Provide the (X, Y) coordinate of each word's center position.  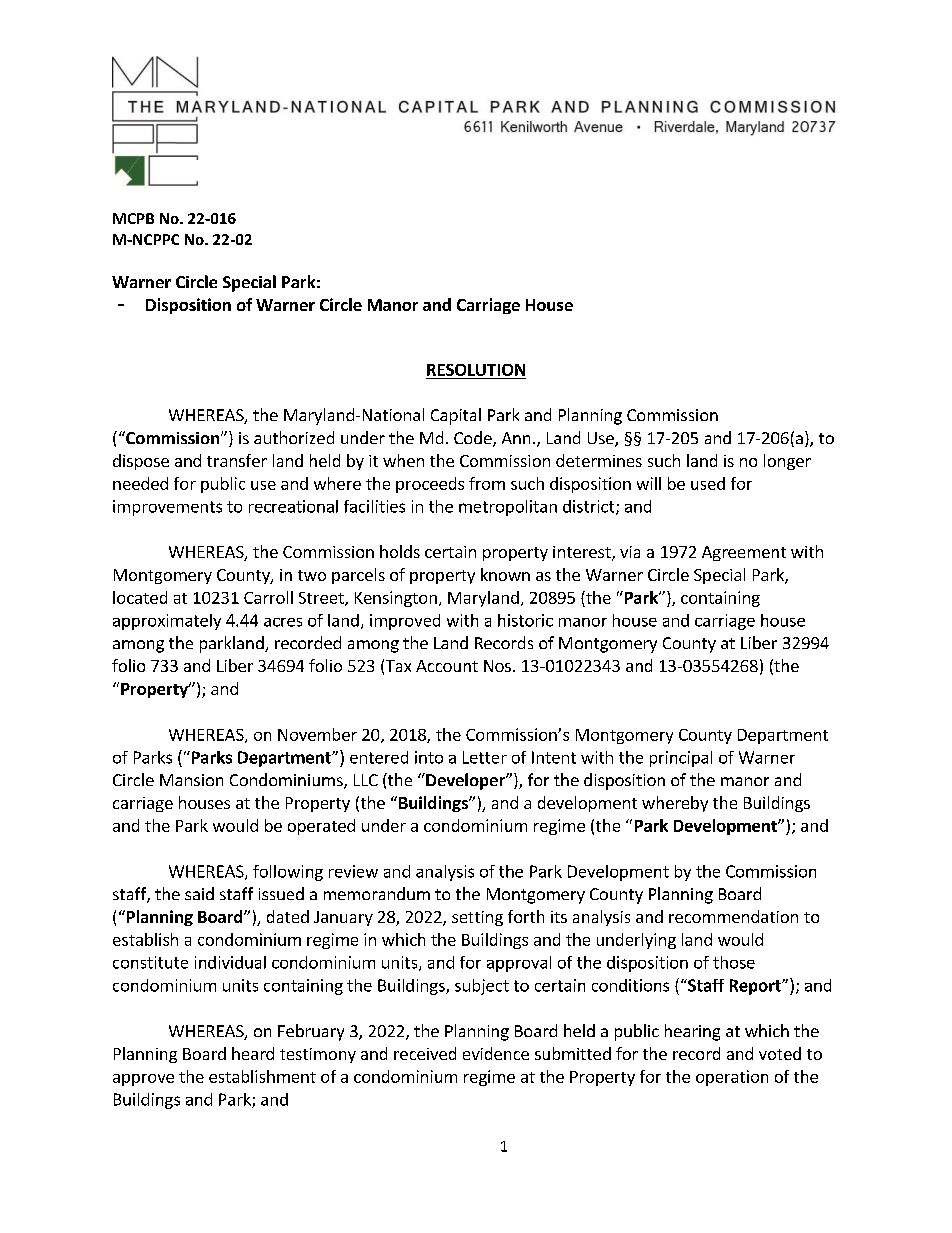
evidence (496, 1053)
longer (787, 462)
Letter (485, 757)
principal (681, 759)
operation (732, 1078)
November (317, 734)
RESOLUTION (476, 370)
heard (253, 1053)
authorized (294, 437)
